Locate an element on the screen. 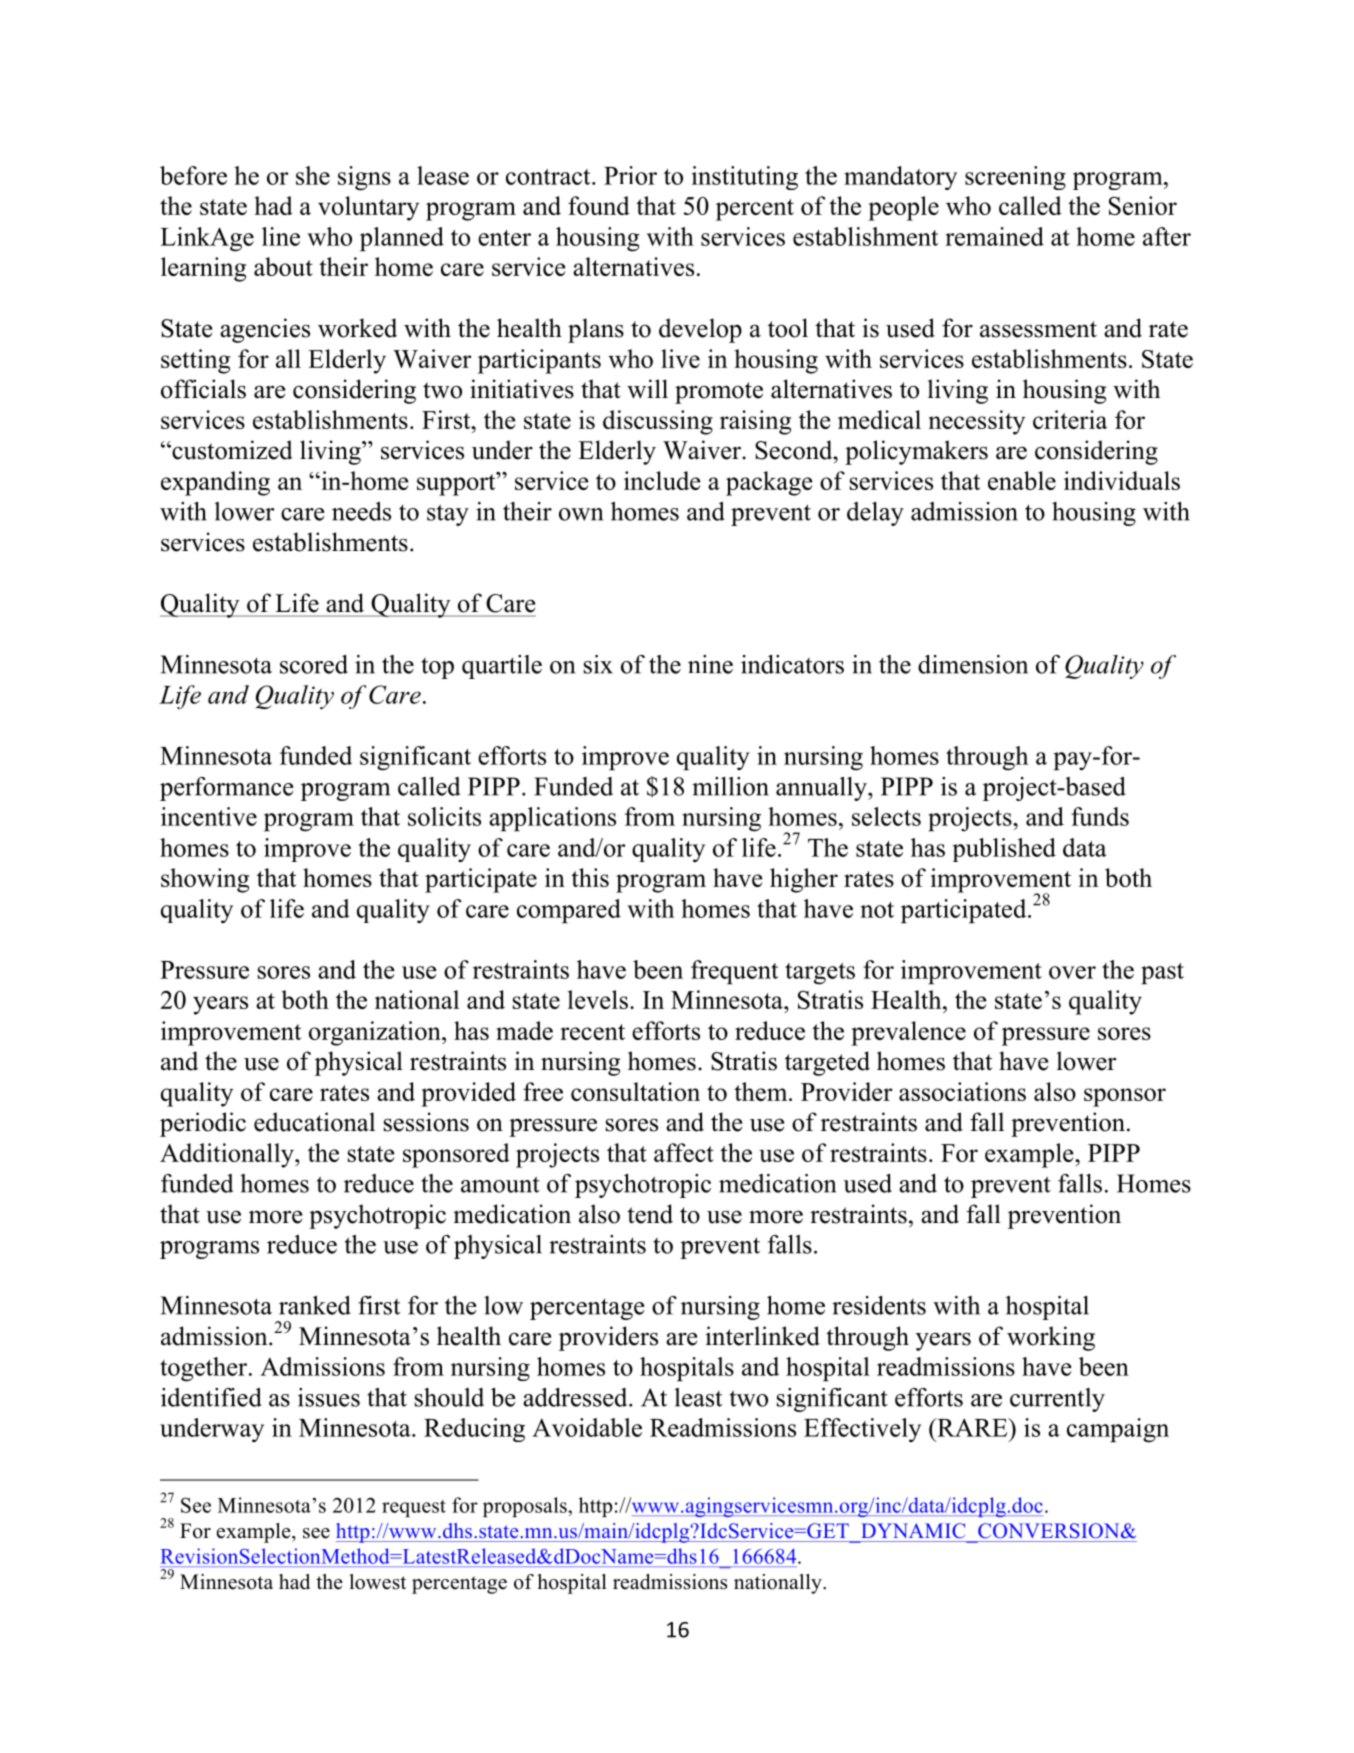 The image size is (1354, 1753). Additionally is located at coordinates (228, 1155).
